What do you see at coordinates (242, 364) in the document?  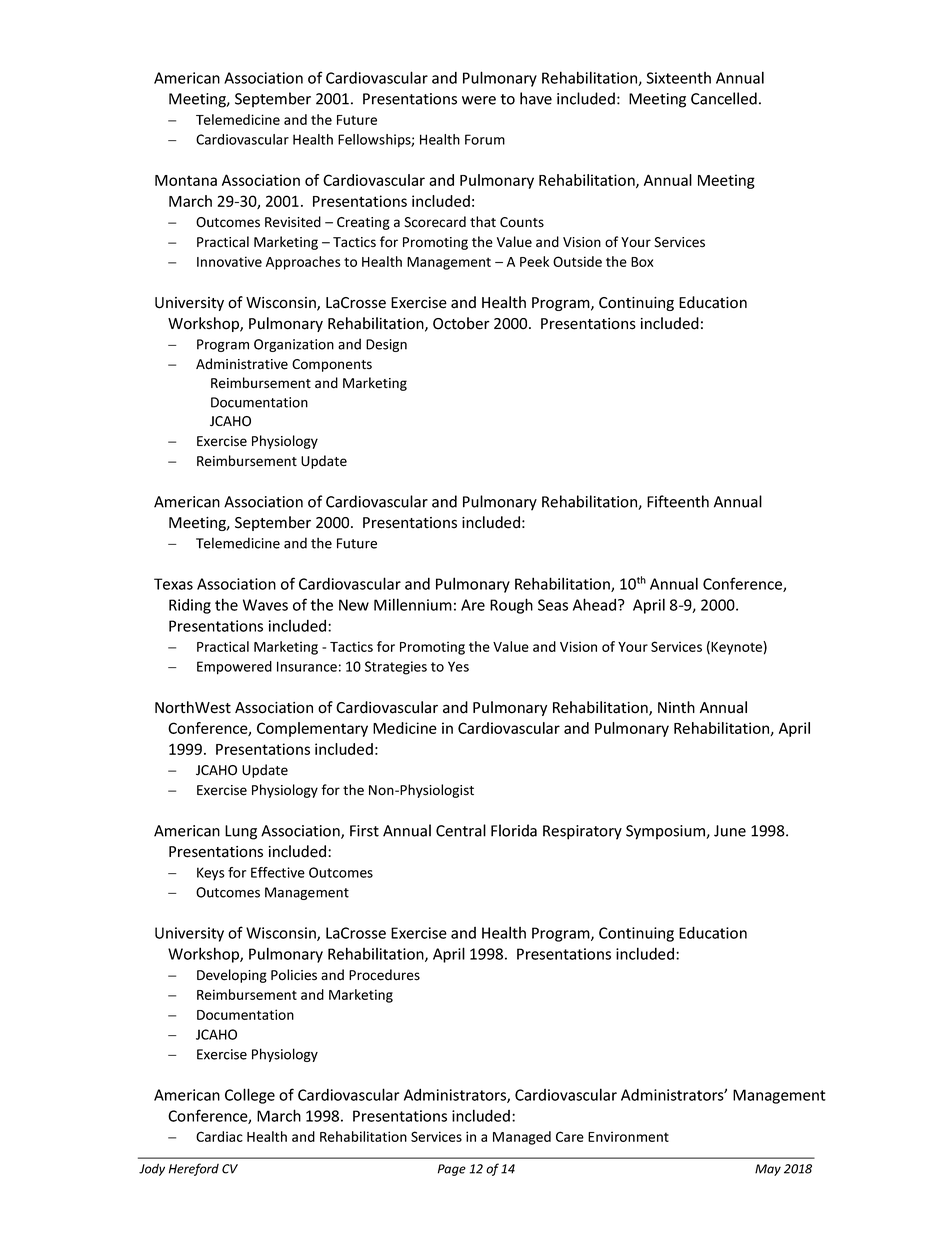 I see `Administrative` at bounding box center [242, 364].
